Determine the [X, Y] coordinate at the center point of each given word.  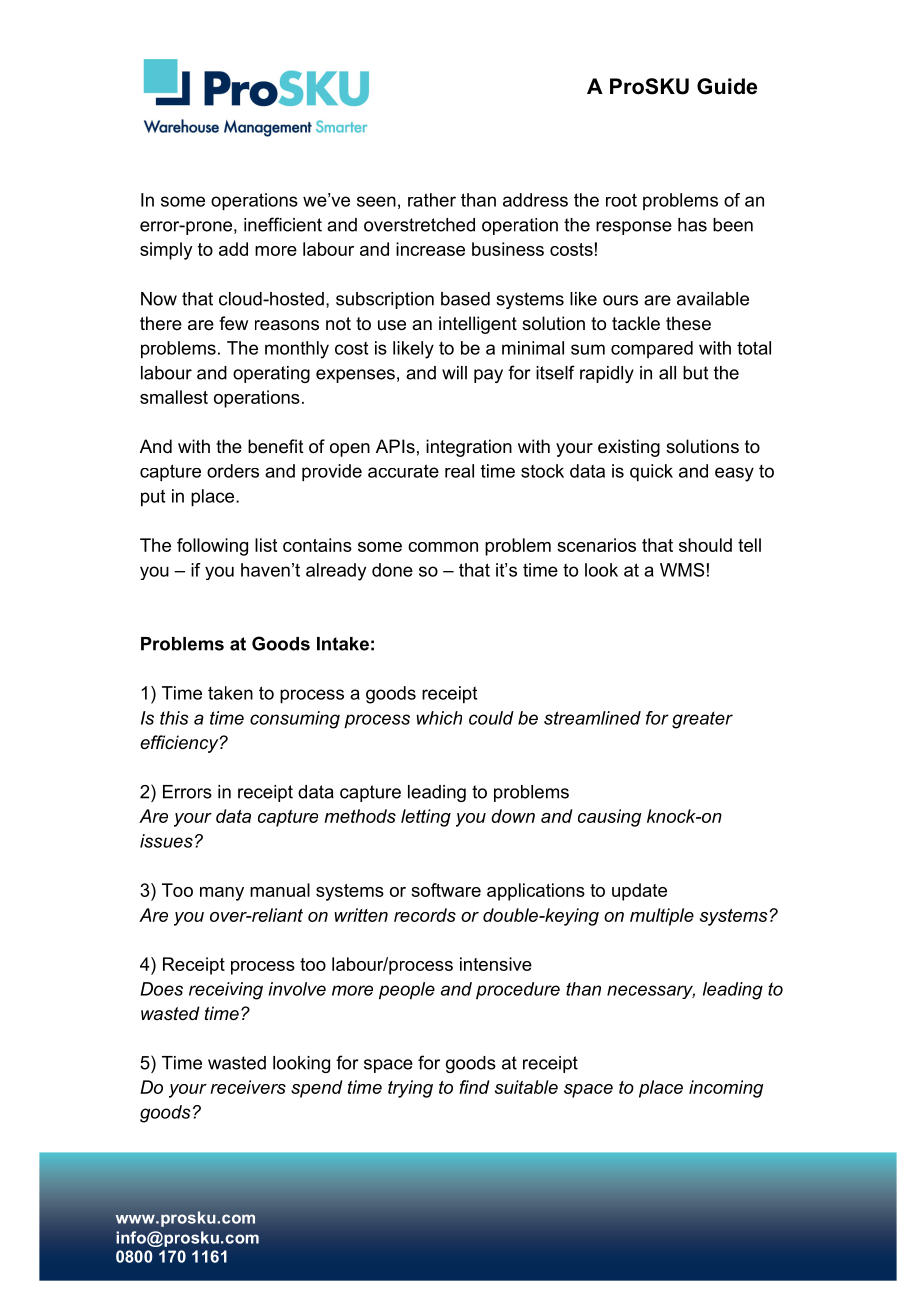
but [695, 373]
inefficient [283, 224]
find [474, 1087]
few [233, 323]
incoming [726, 1089]
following [212, 547]
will [454, 373]
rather [432, 200]
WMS [682, 570]
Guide [727, 86]
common [443, 547]
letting [426, 818]
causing [609, 818]
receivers [248, 1087]
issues [166, 841]
